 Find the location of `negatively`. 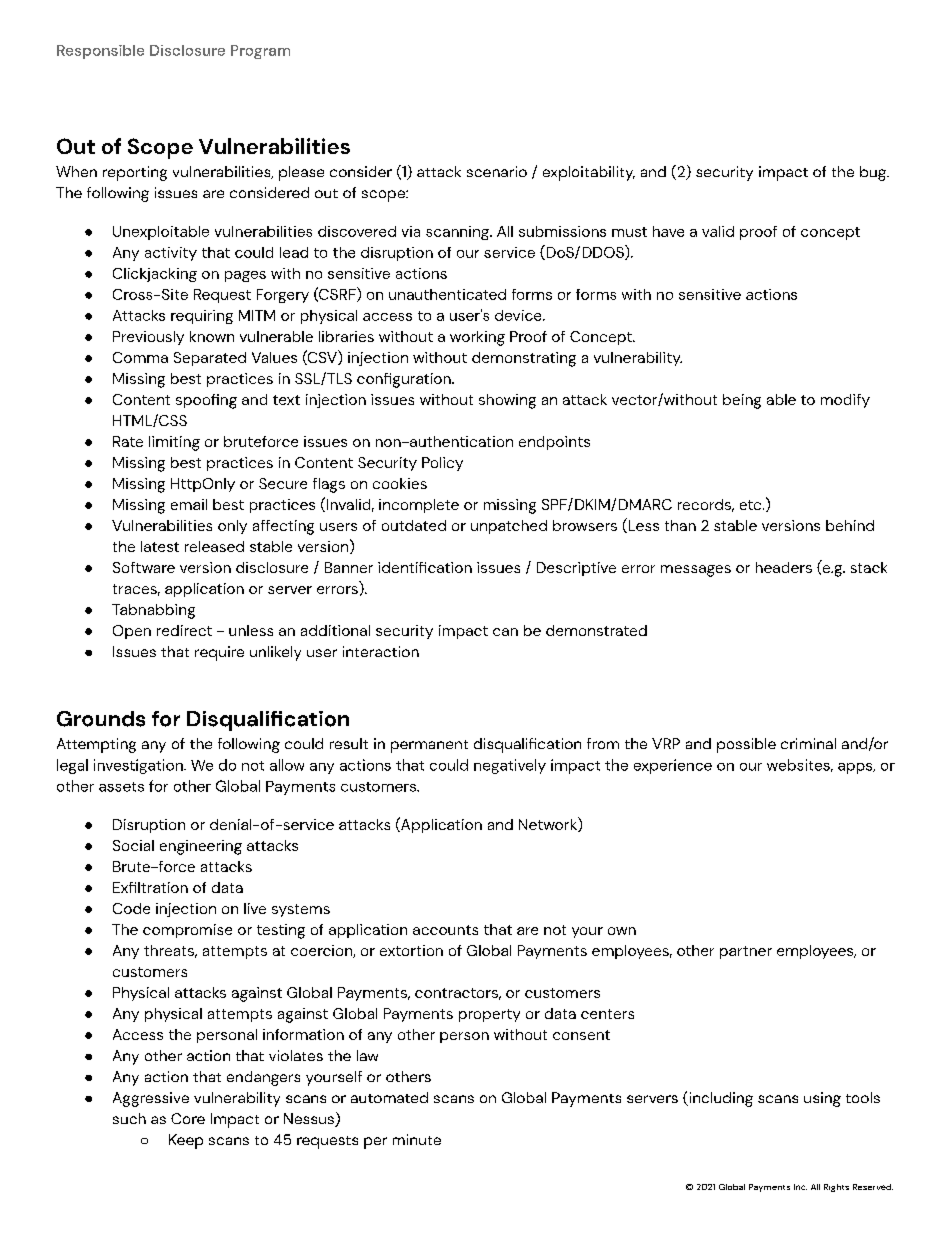

negatively is located at coordinates (510, 766).
